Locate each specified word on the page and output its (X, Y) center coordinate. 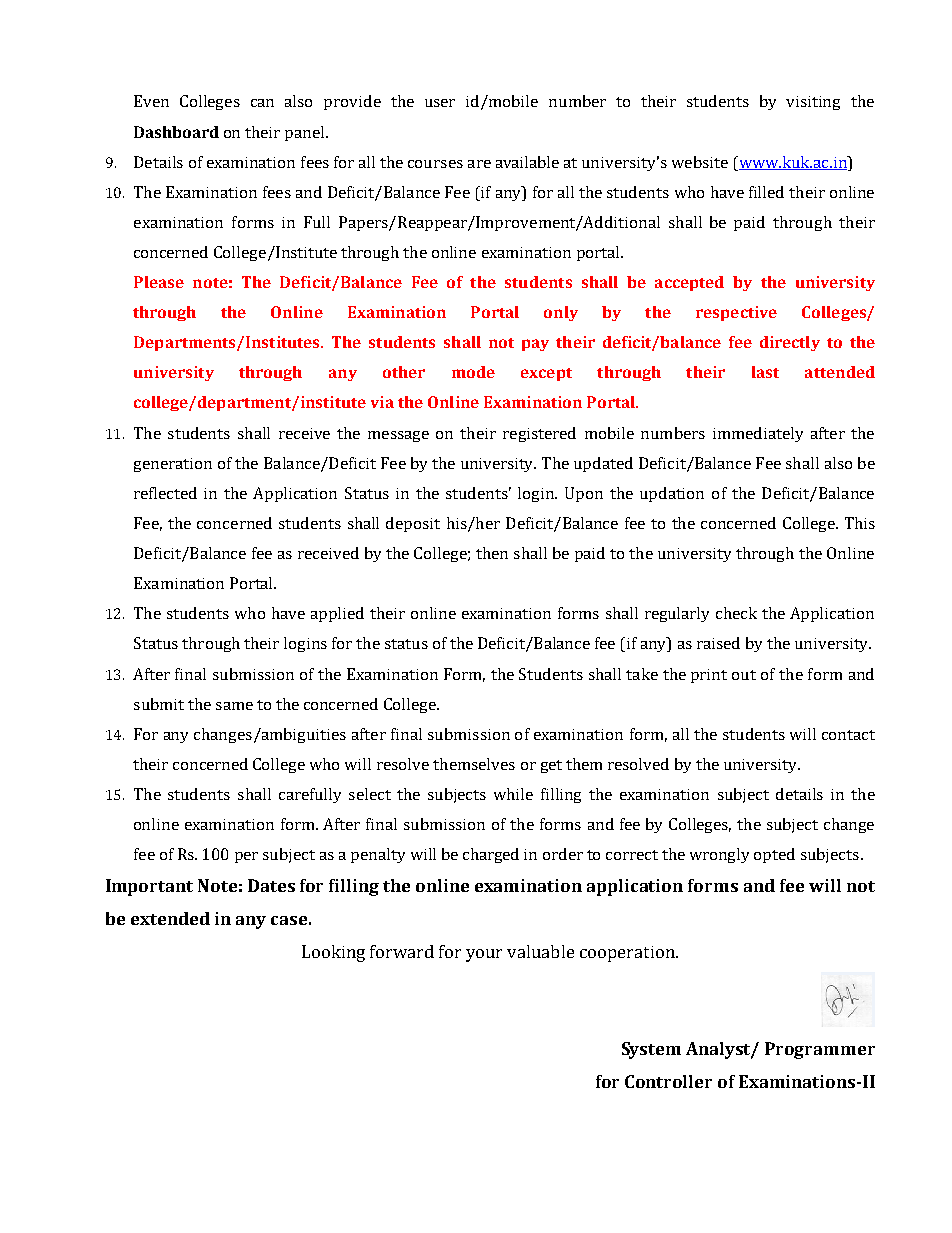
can (262, 103)
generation (173, 465)
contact (848, 735)
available (527, 162)
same (234, 706)
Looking (333, 953)
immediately (758, 434)
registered (539, 434)
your (484, 955)
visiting (813, 103)
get (551, 766)
